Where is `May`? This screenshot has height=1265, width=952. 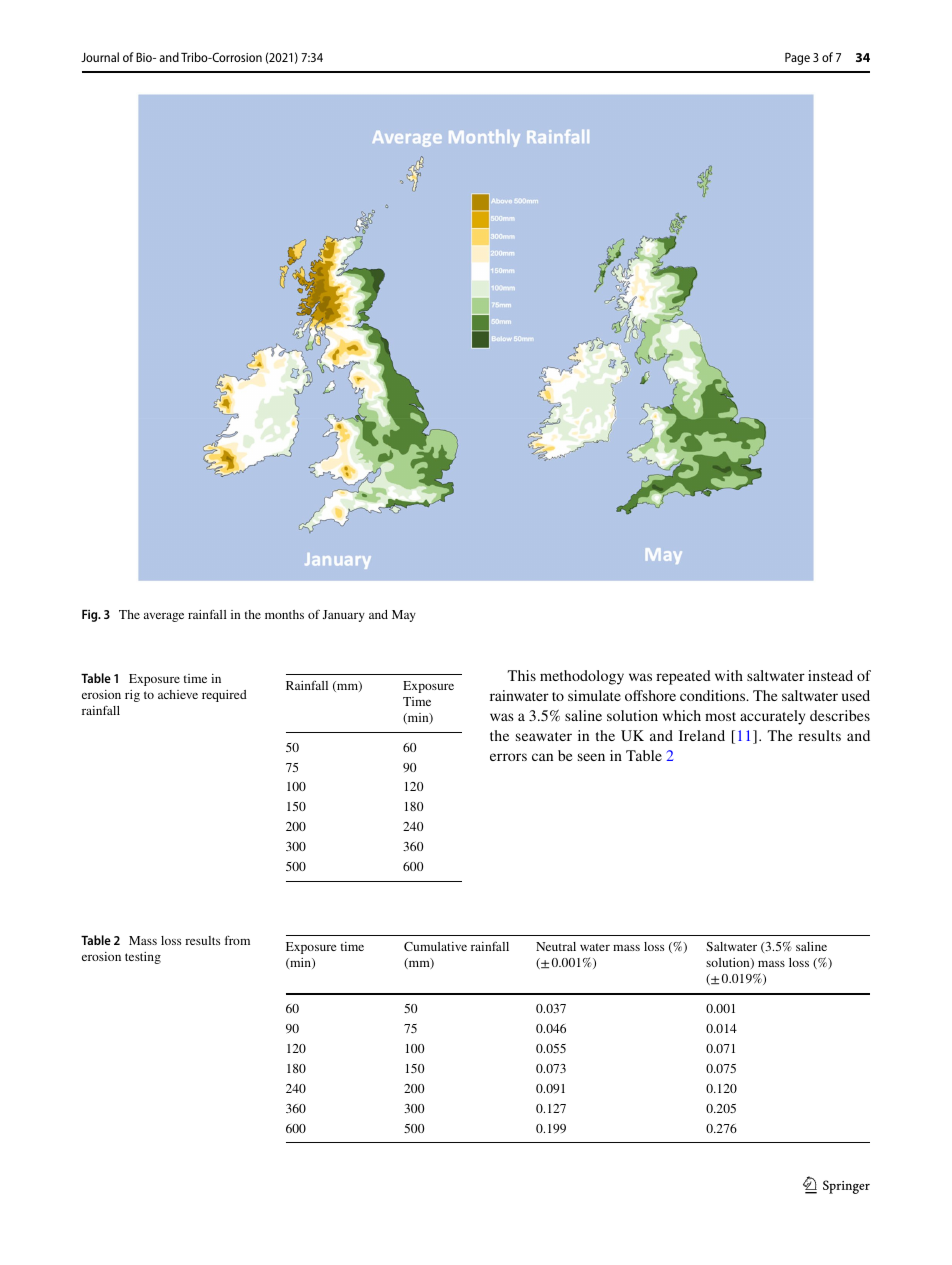 May is located at coordinates (404, 616).
